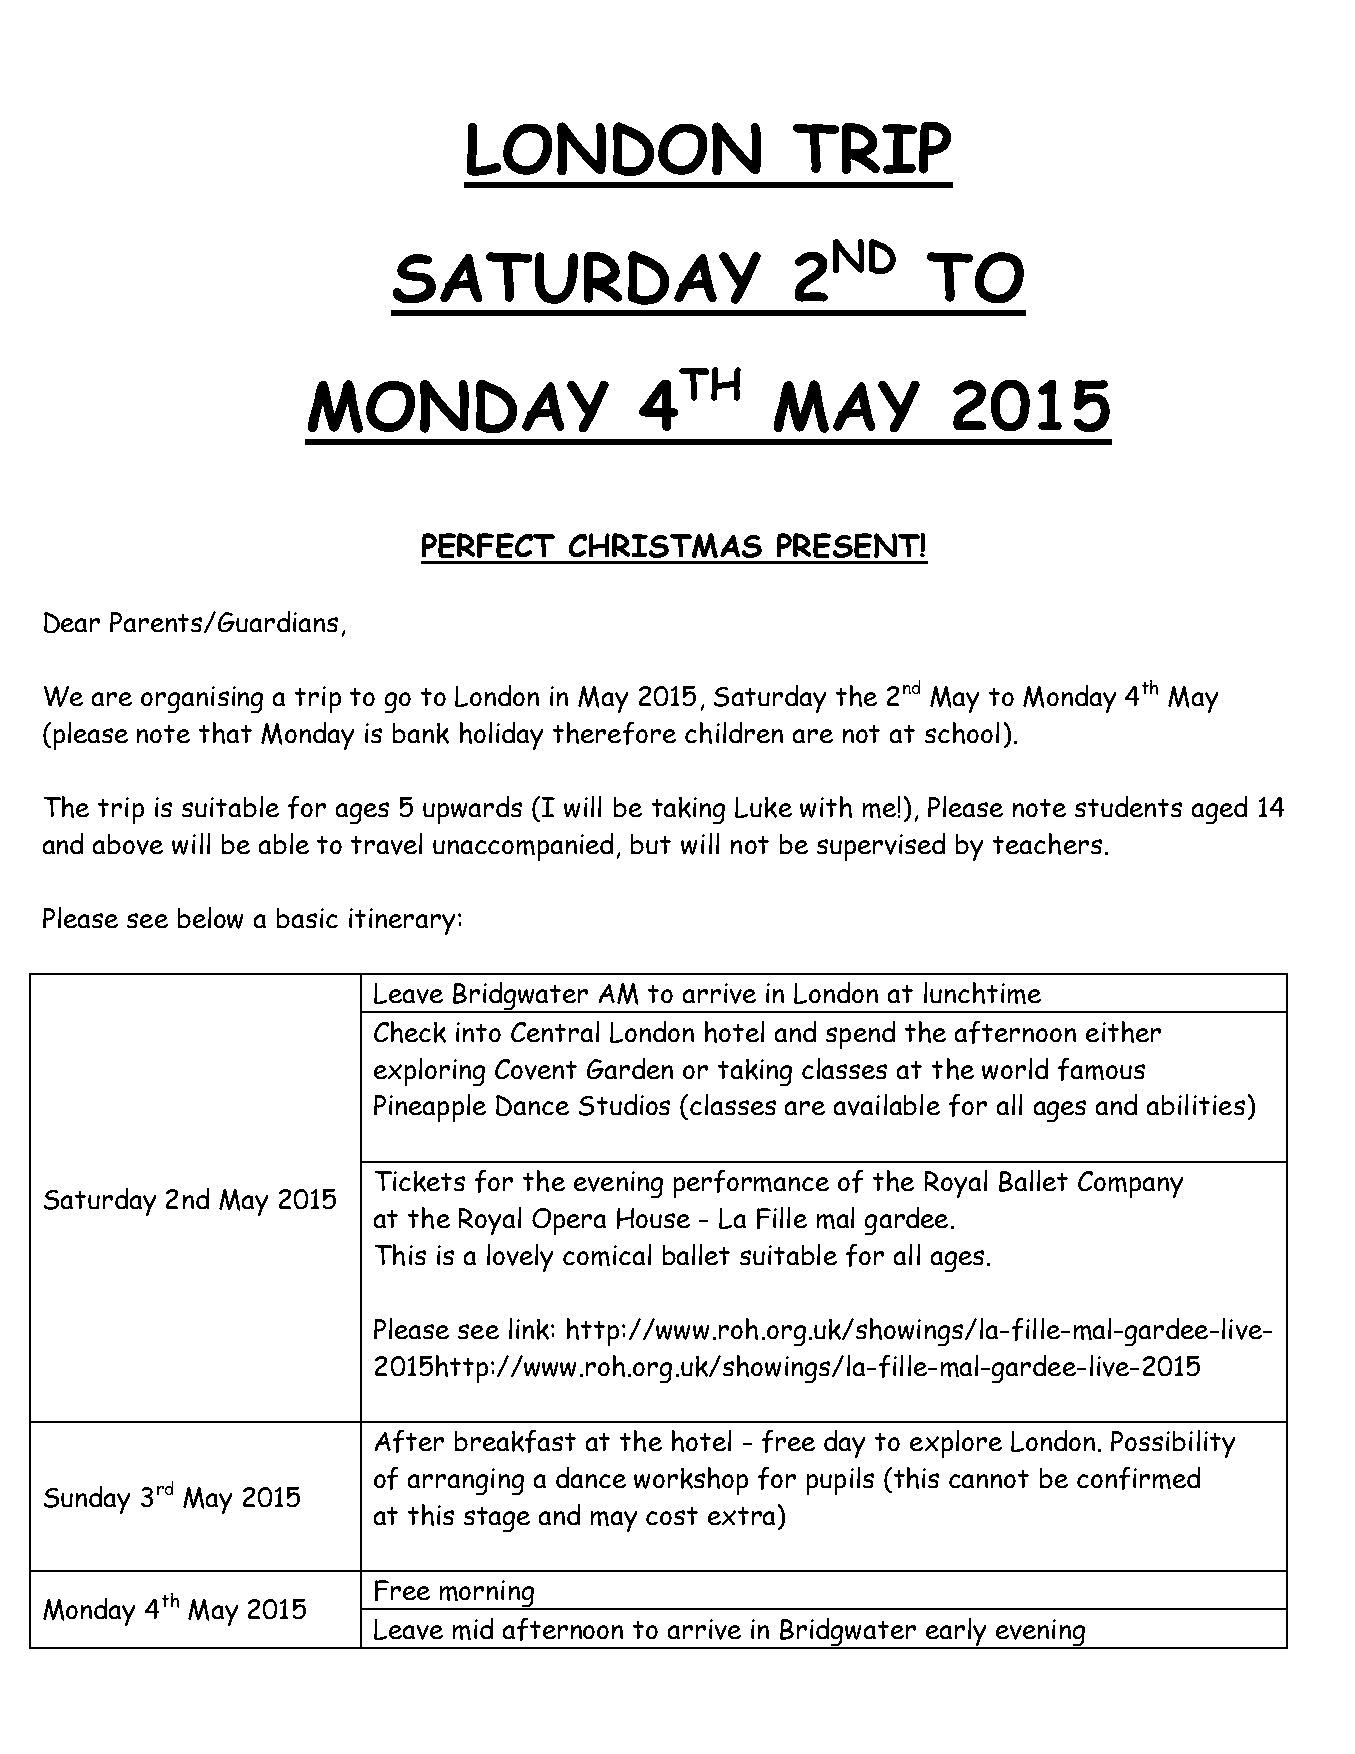 The image size is (1355, 1754). What do you see at coordinates (202, 699) in the screenshot?
I see `organising` at bounding box center [202, 699].
